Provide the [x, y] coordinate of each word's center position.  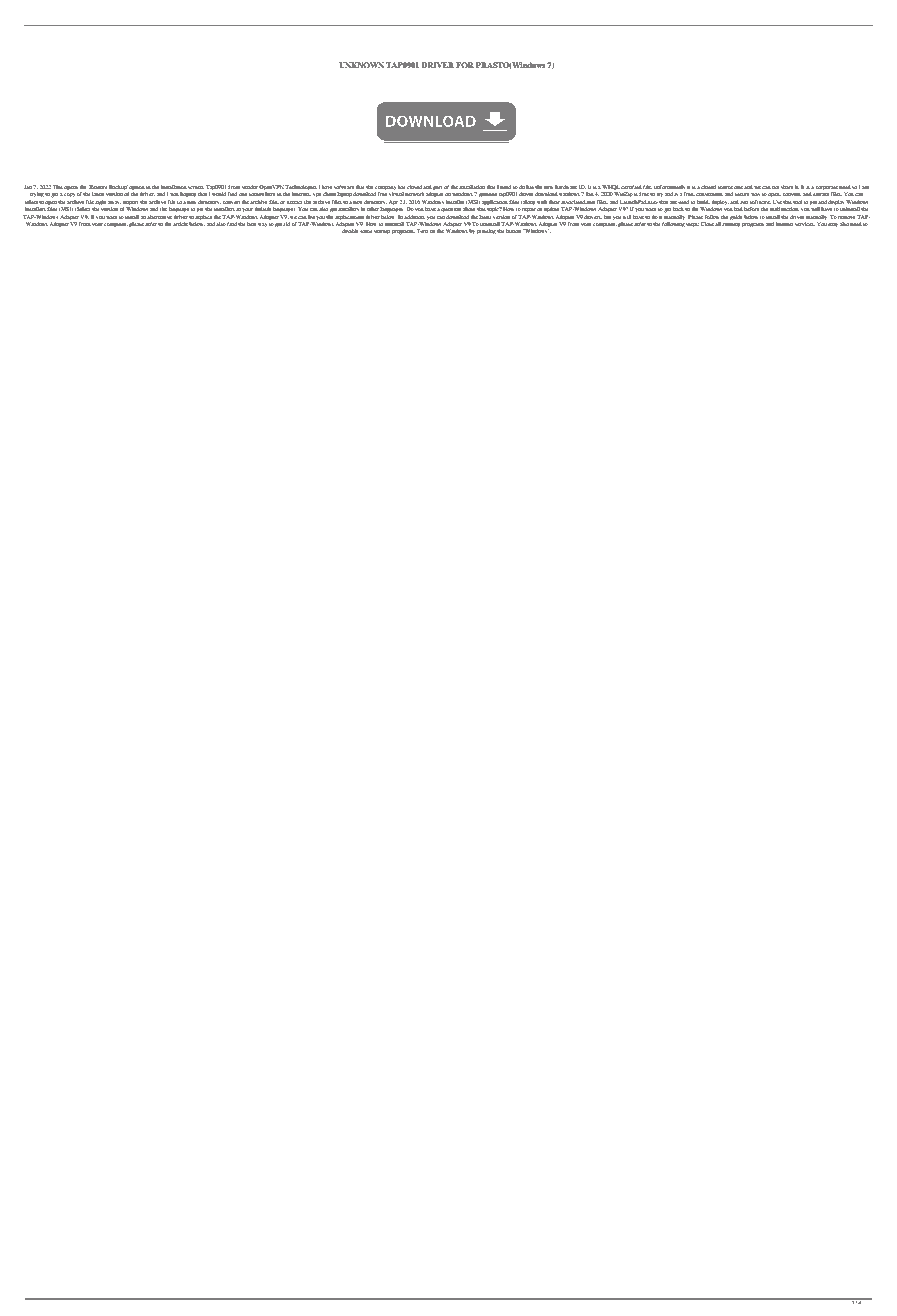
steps [692, 225]
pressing [486, 232]
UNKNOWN [361, 65]
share [787, 187]
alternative [160, 217]
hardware [566, 187]
